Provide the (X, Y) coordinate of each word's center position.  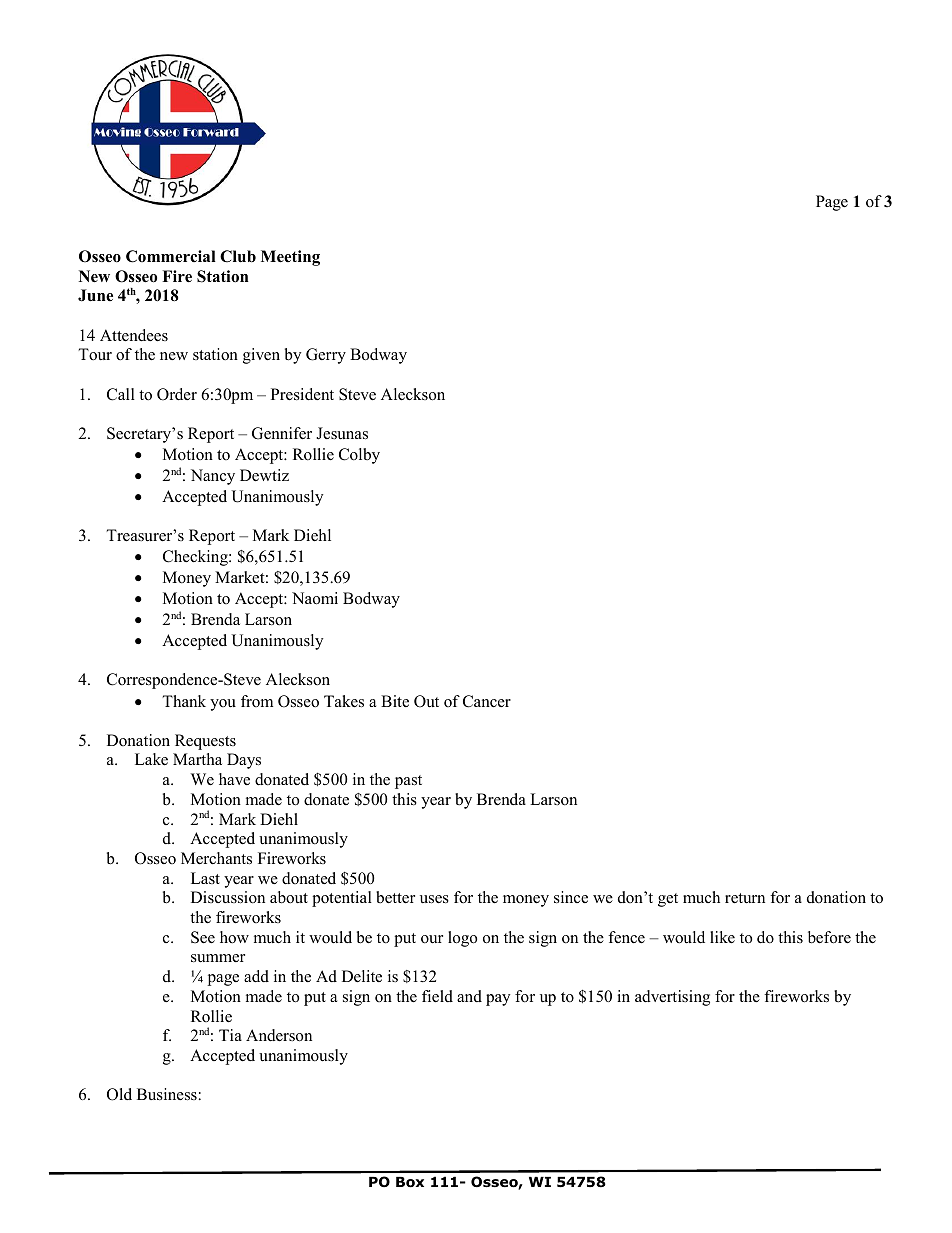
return (745, 898)
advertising (672, 998)
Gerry (326, 356)
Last (205, 878)
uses (434, 899)
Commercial (171, 256)
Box (410, 1182)
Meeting (290, 258)
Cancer (487, 701)
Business (167, 1094)
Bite (395, 701)
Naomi (315, 598)
